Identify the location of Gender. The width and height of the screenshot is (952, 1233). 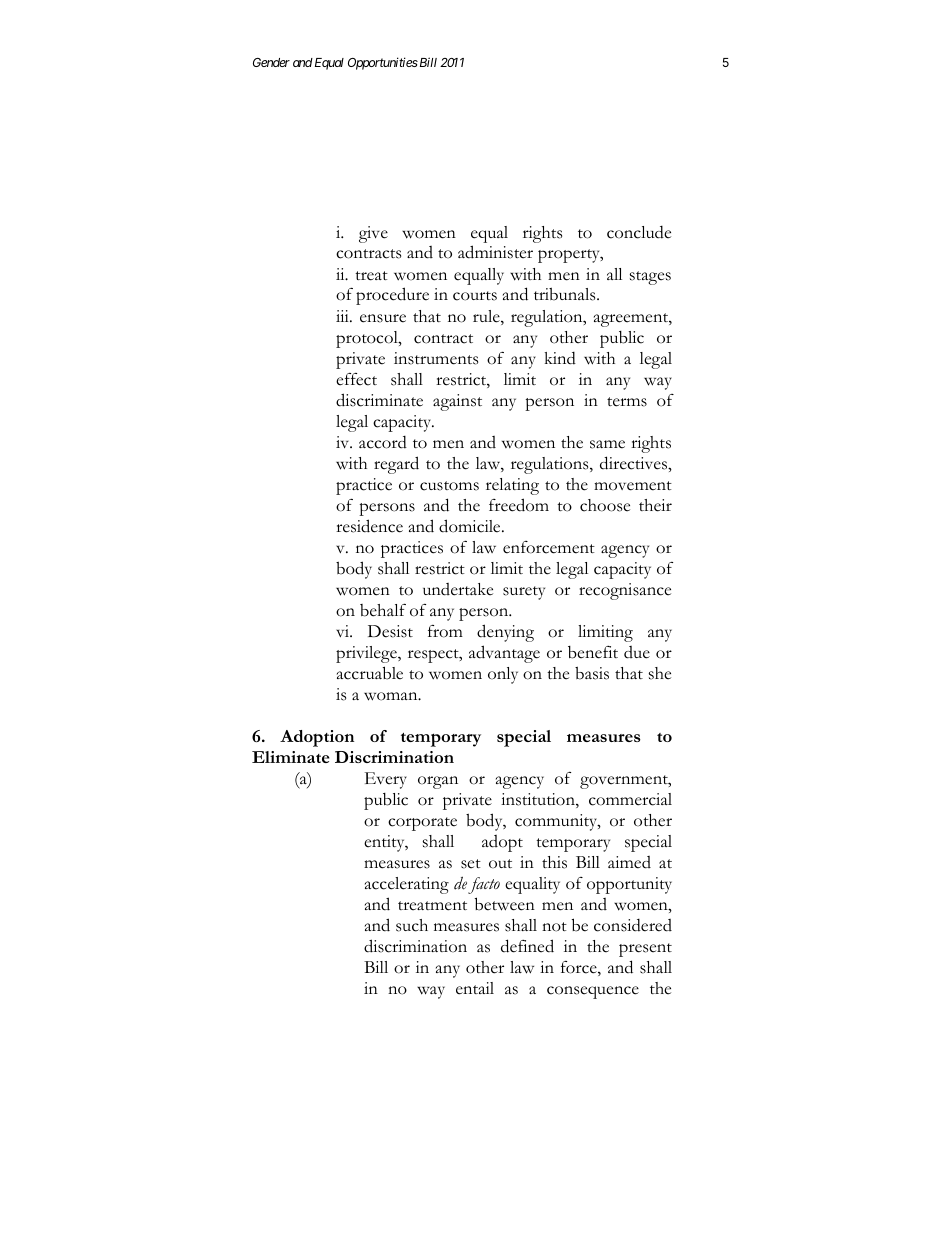
(271, 62).
